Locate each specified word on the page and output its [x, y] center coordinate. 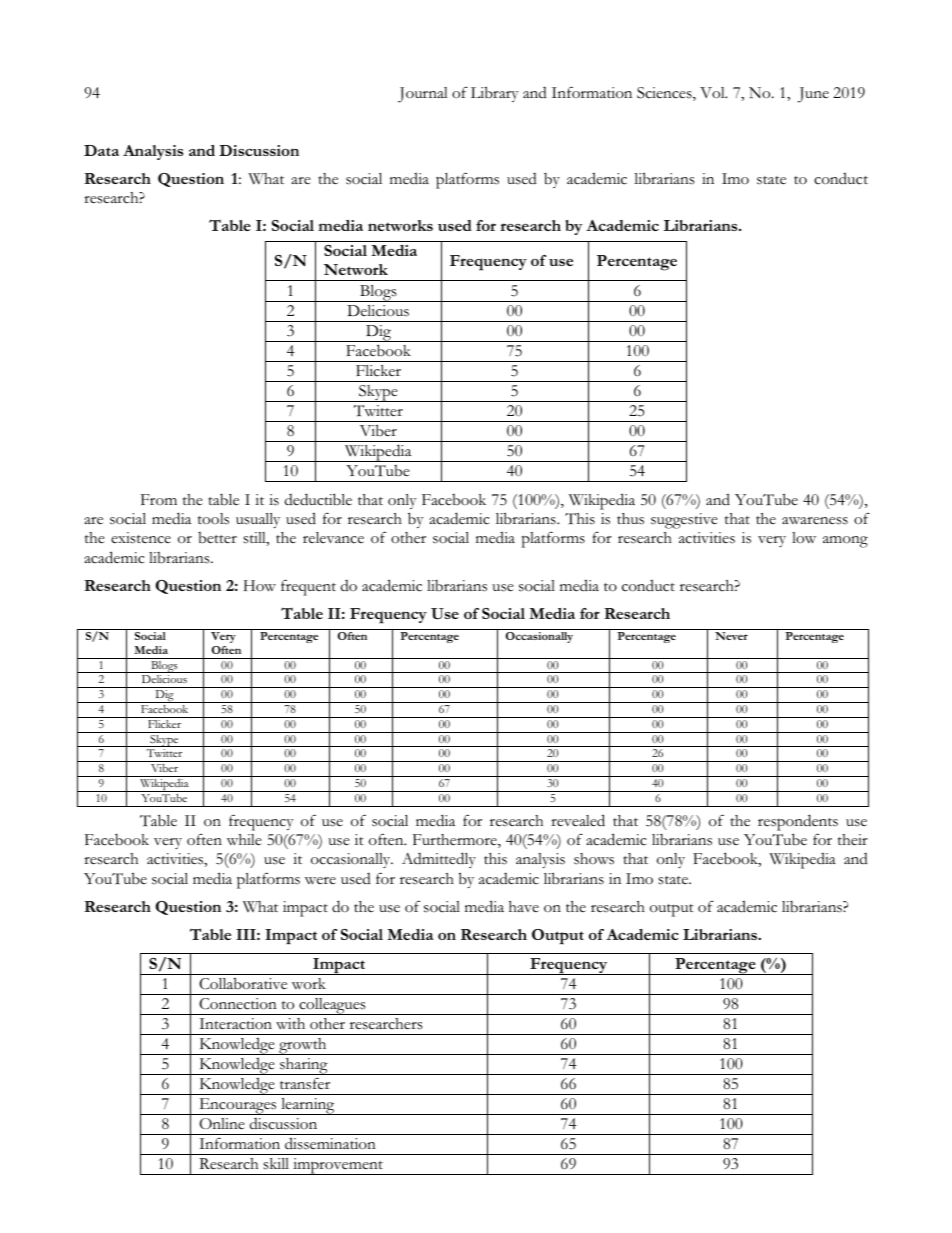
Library [495, 94]
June [813, 95]
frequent [308, 587]
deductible [318, 499]
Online [222, 1124]
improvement [338, 1166]
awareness [815, 521]
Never [731, 636]
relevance [333, 538]
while [244, 840]
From [159, 499]
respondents [798, 822]
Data [101, 150]
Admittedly [439, 860]
